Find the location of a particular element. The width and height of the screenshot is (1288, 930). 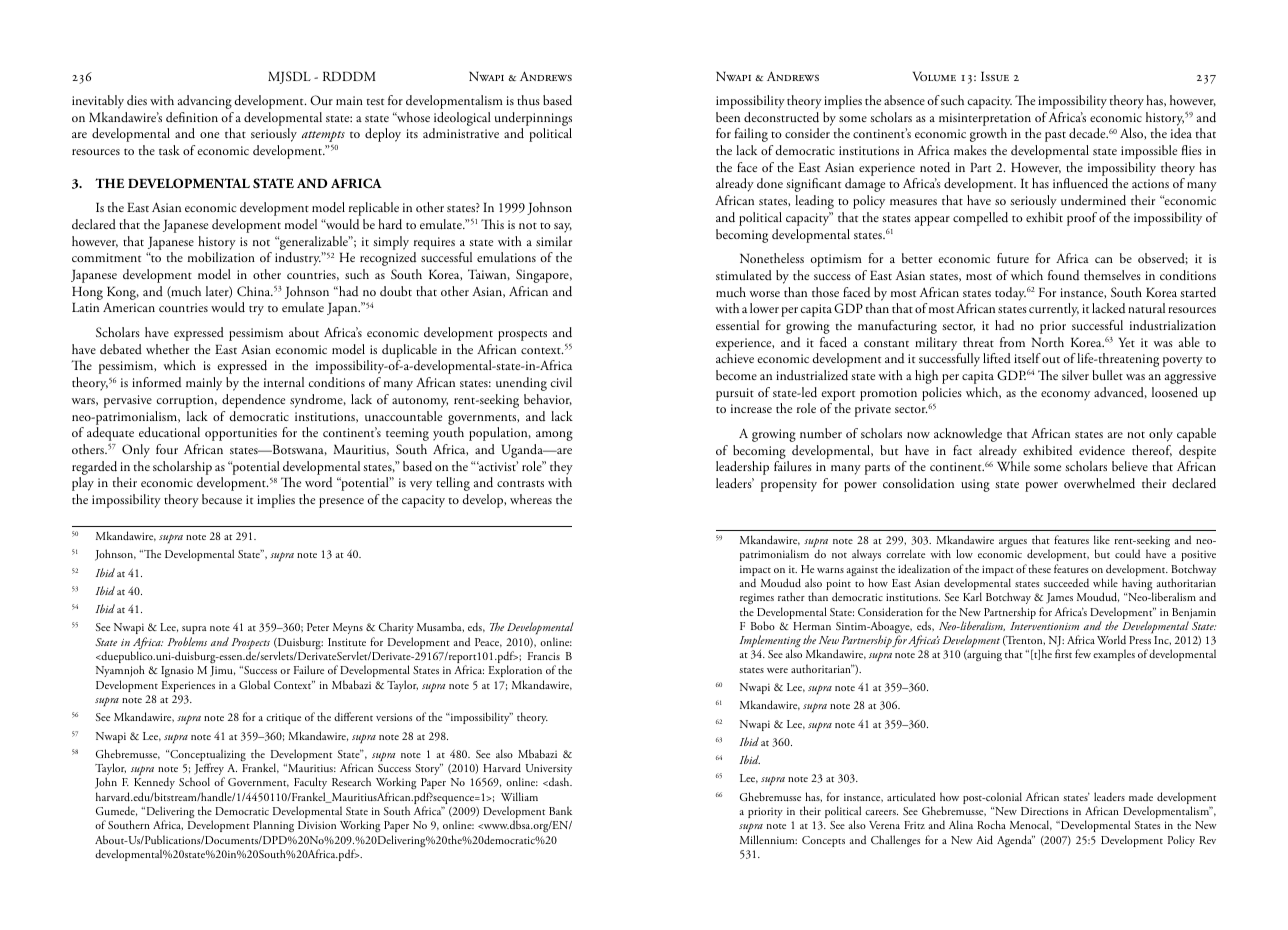

they is located at coordinates (561, 468).
